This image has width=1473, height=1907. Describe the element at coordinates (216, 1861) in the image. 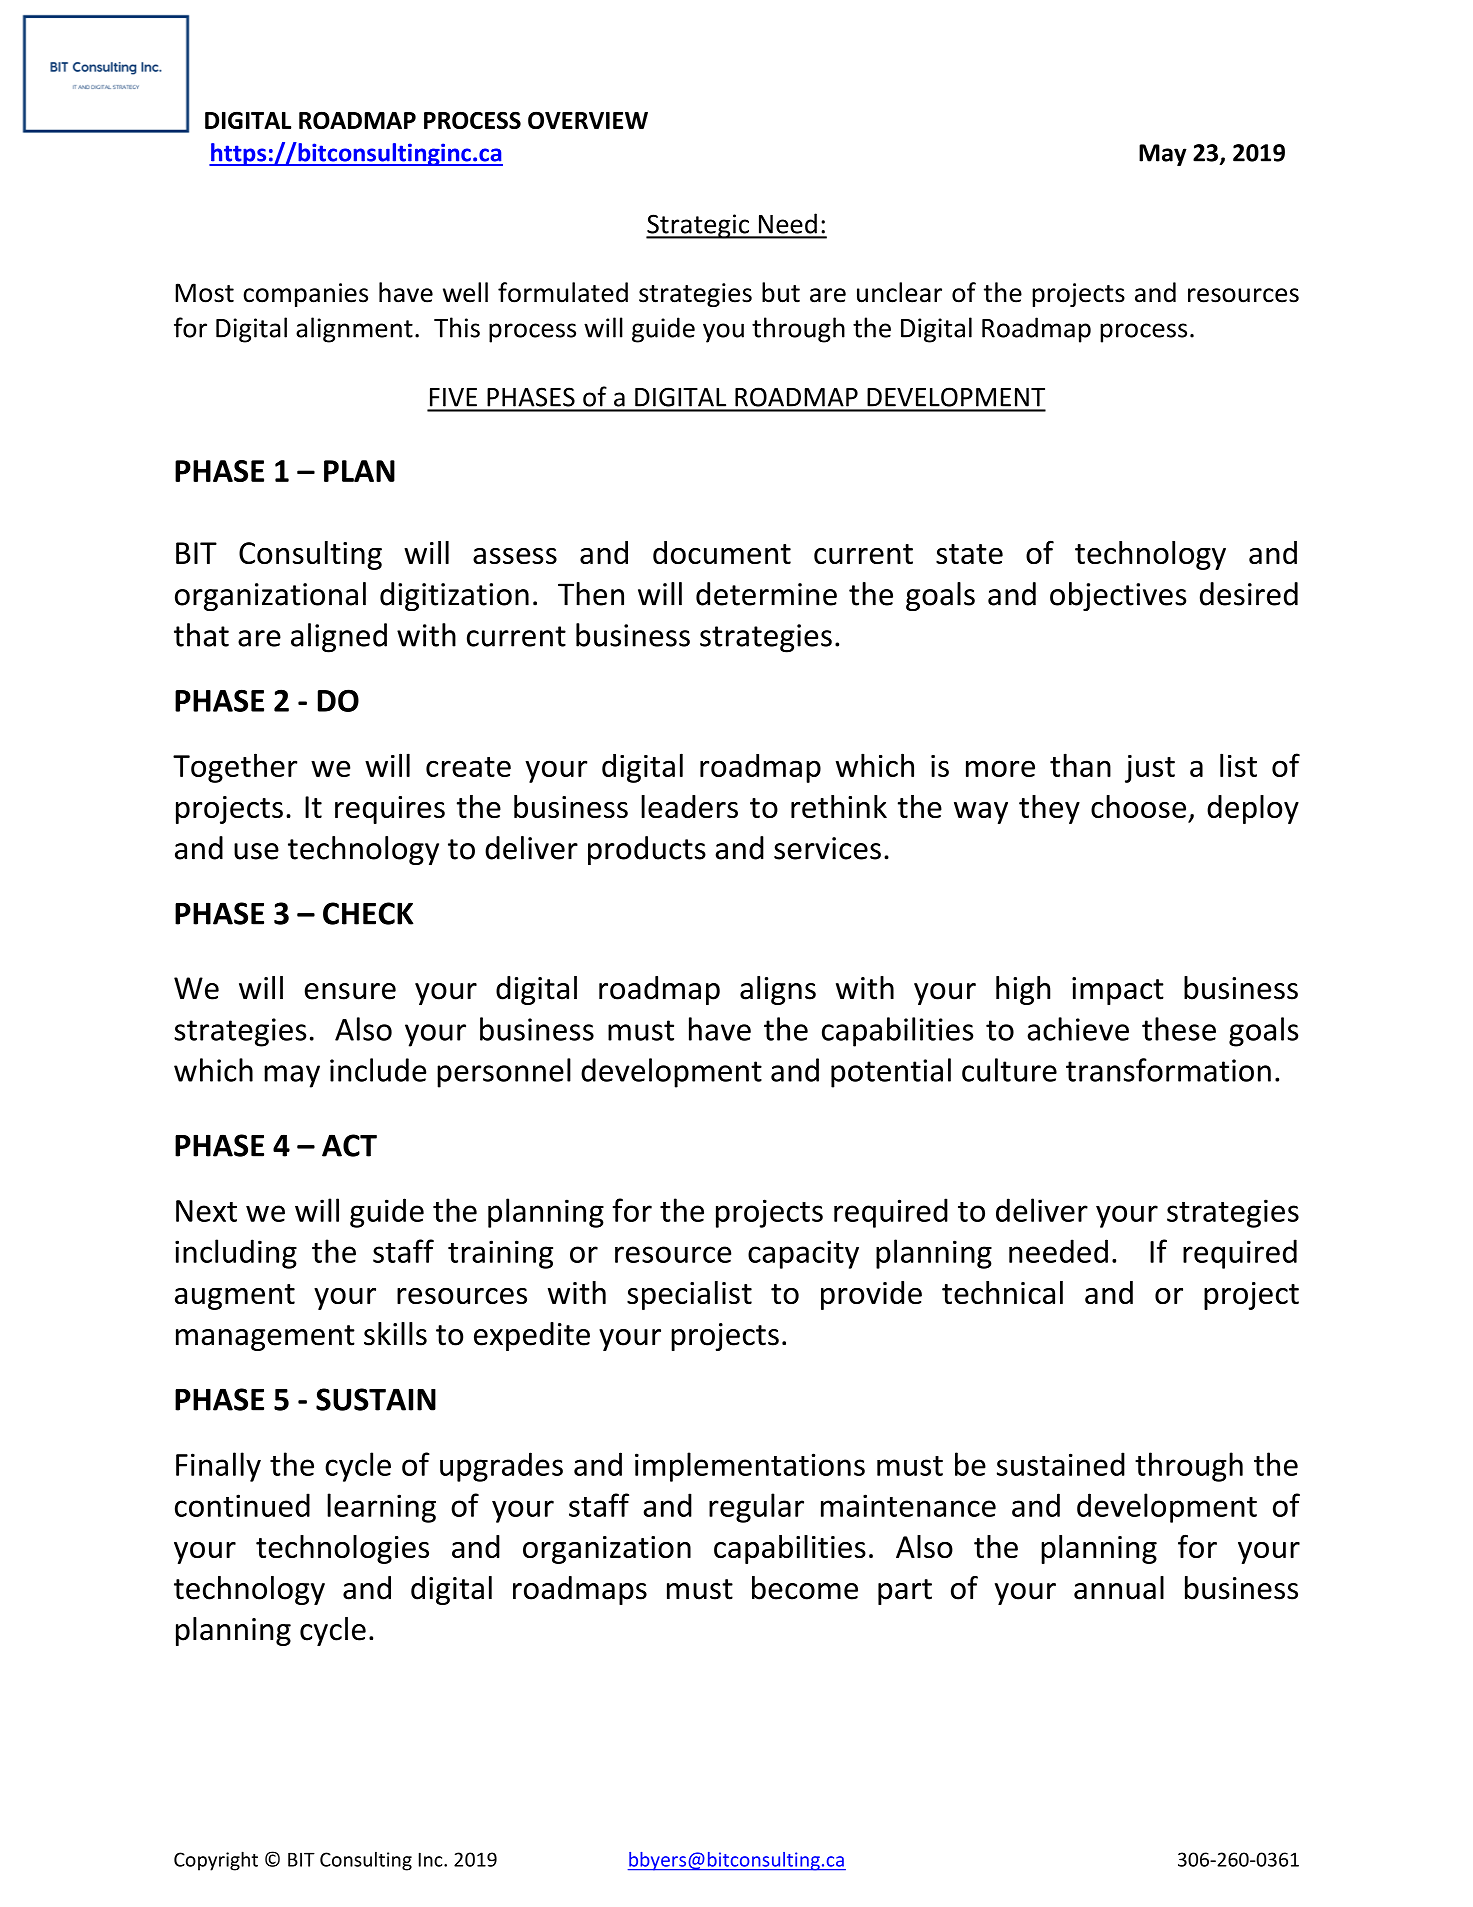

I see `Copyright` at that location.
